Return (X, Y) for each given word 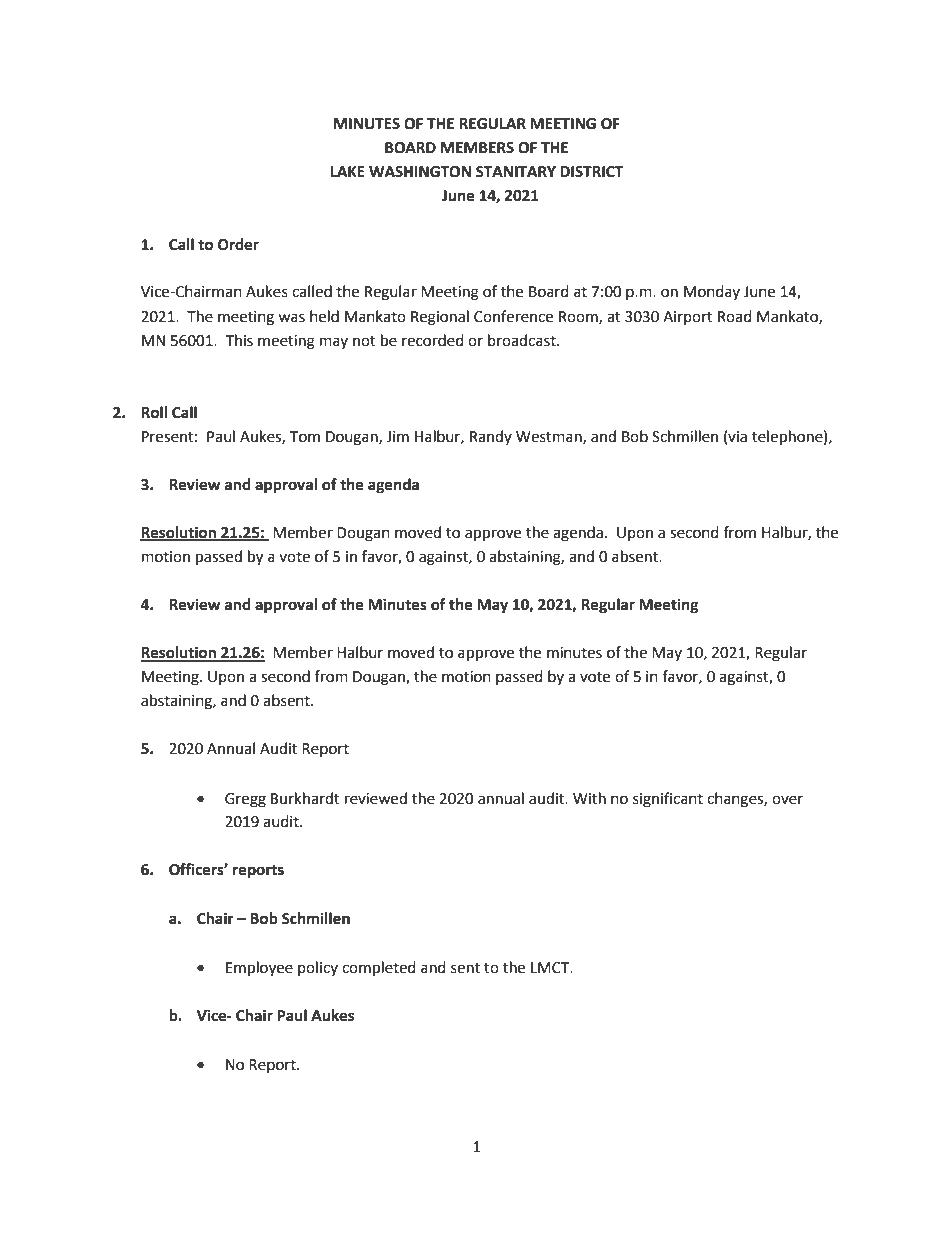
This (239, 340)
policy (318, 968)
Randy (491, 437)
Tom (305, 437)
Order (238, 244)
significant (668, 800)
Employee (259, 969)
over (787, 800)
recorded (433, 340)
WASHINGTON (420, 172)
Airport (688, 318)
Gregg (245, 800)
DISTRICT (591, 172)
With (589, 798)
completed (379, 969)
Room (579, 317)
